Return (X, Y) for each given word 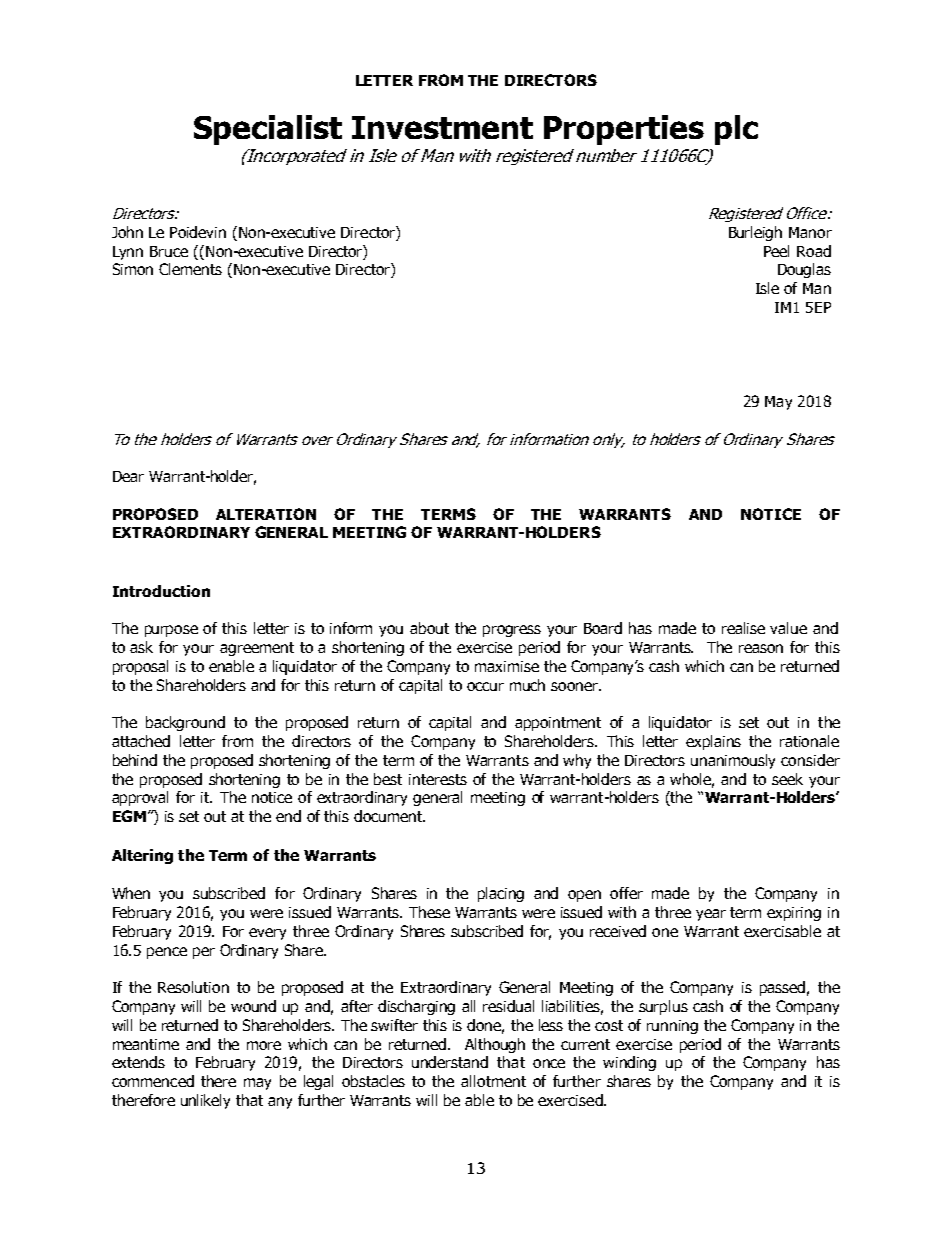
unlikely (205, 1101)
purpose (171, 631)
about (429, 628)
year (711, 915)
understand (450, 1062)
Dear (128, 476)
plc (736, 130)
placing (501, 894)
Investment (442, 127)
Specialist (268, 130)
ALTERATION (266, 514)
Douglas (804, 270)
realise (743, 628)
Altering (142, 856)
